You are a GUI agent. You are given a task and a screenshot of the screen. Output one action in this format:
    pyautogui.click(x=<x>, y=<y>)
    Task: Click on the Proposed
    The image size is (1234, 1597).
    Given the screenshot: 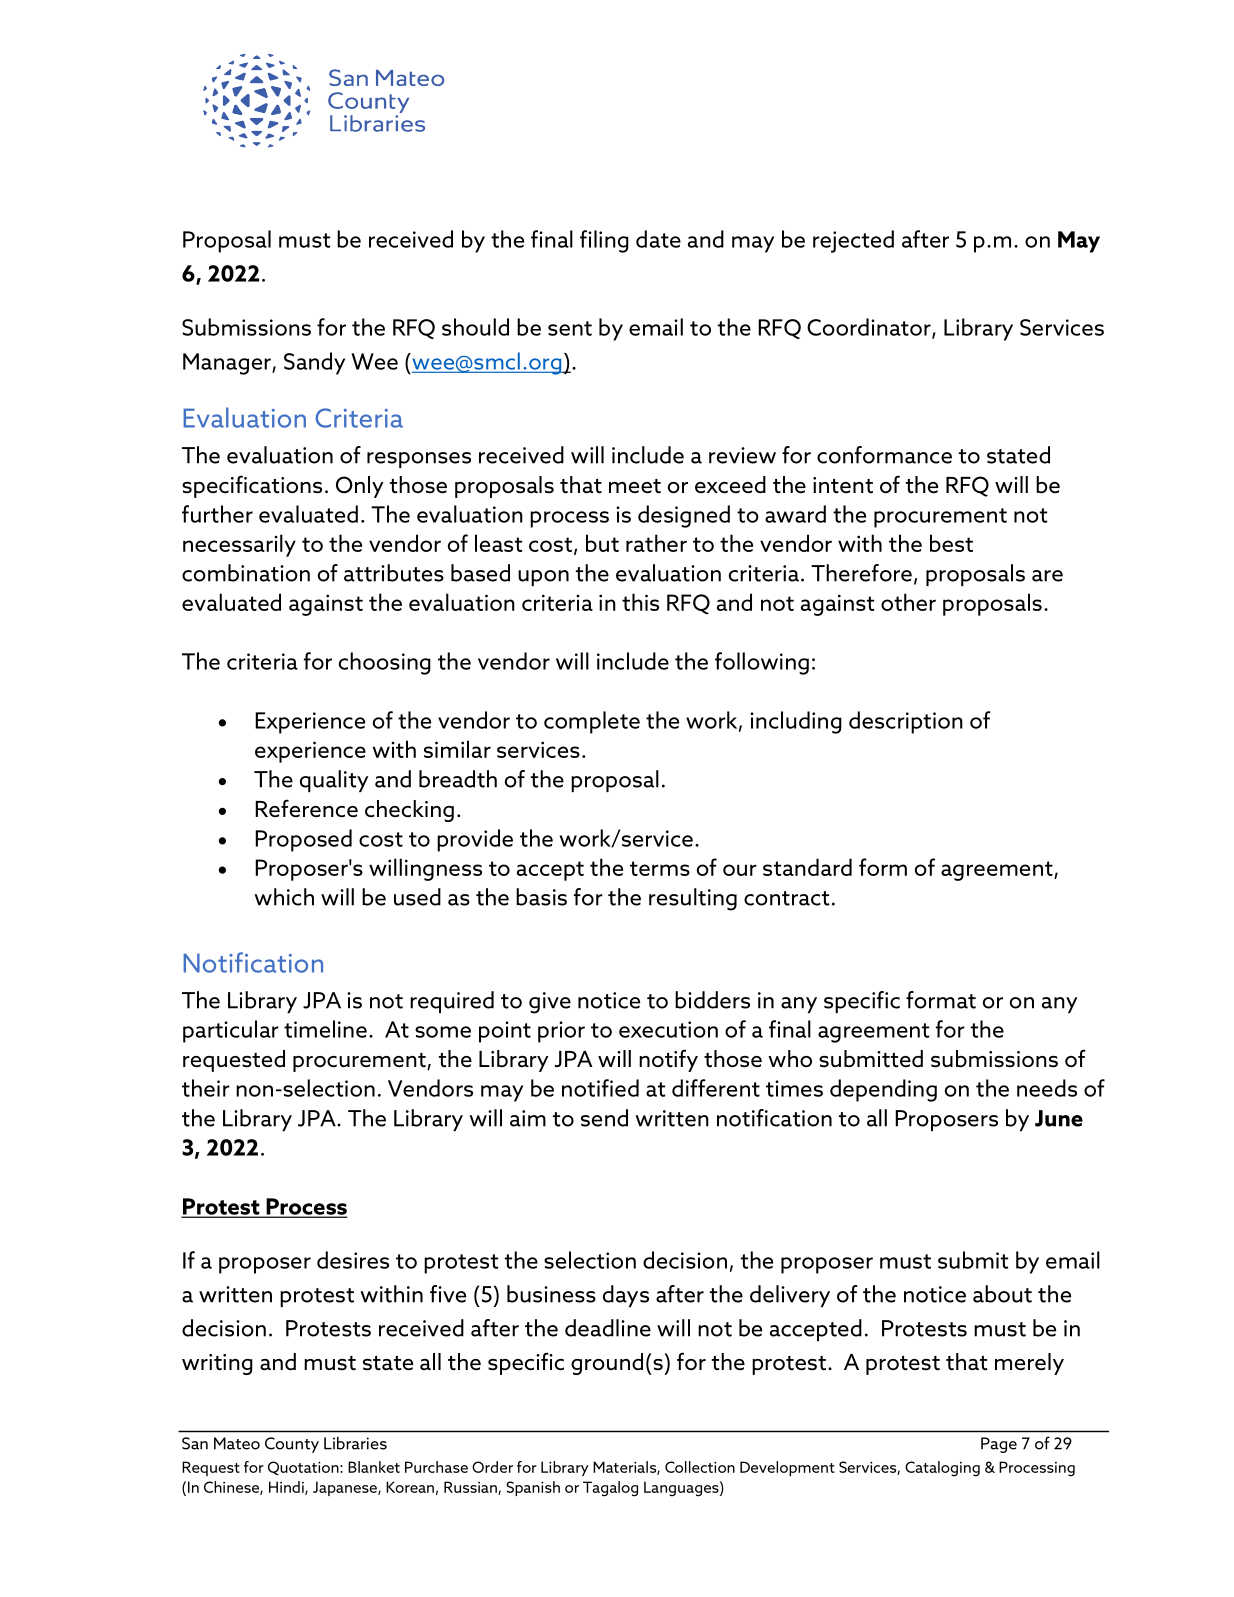 What is the action you would take?
    pyautogui.click(x=303, y=840)
